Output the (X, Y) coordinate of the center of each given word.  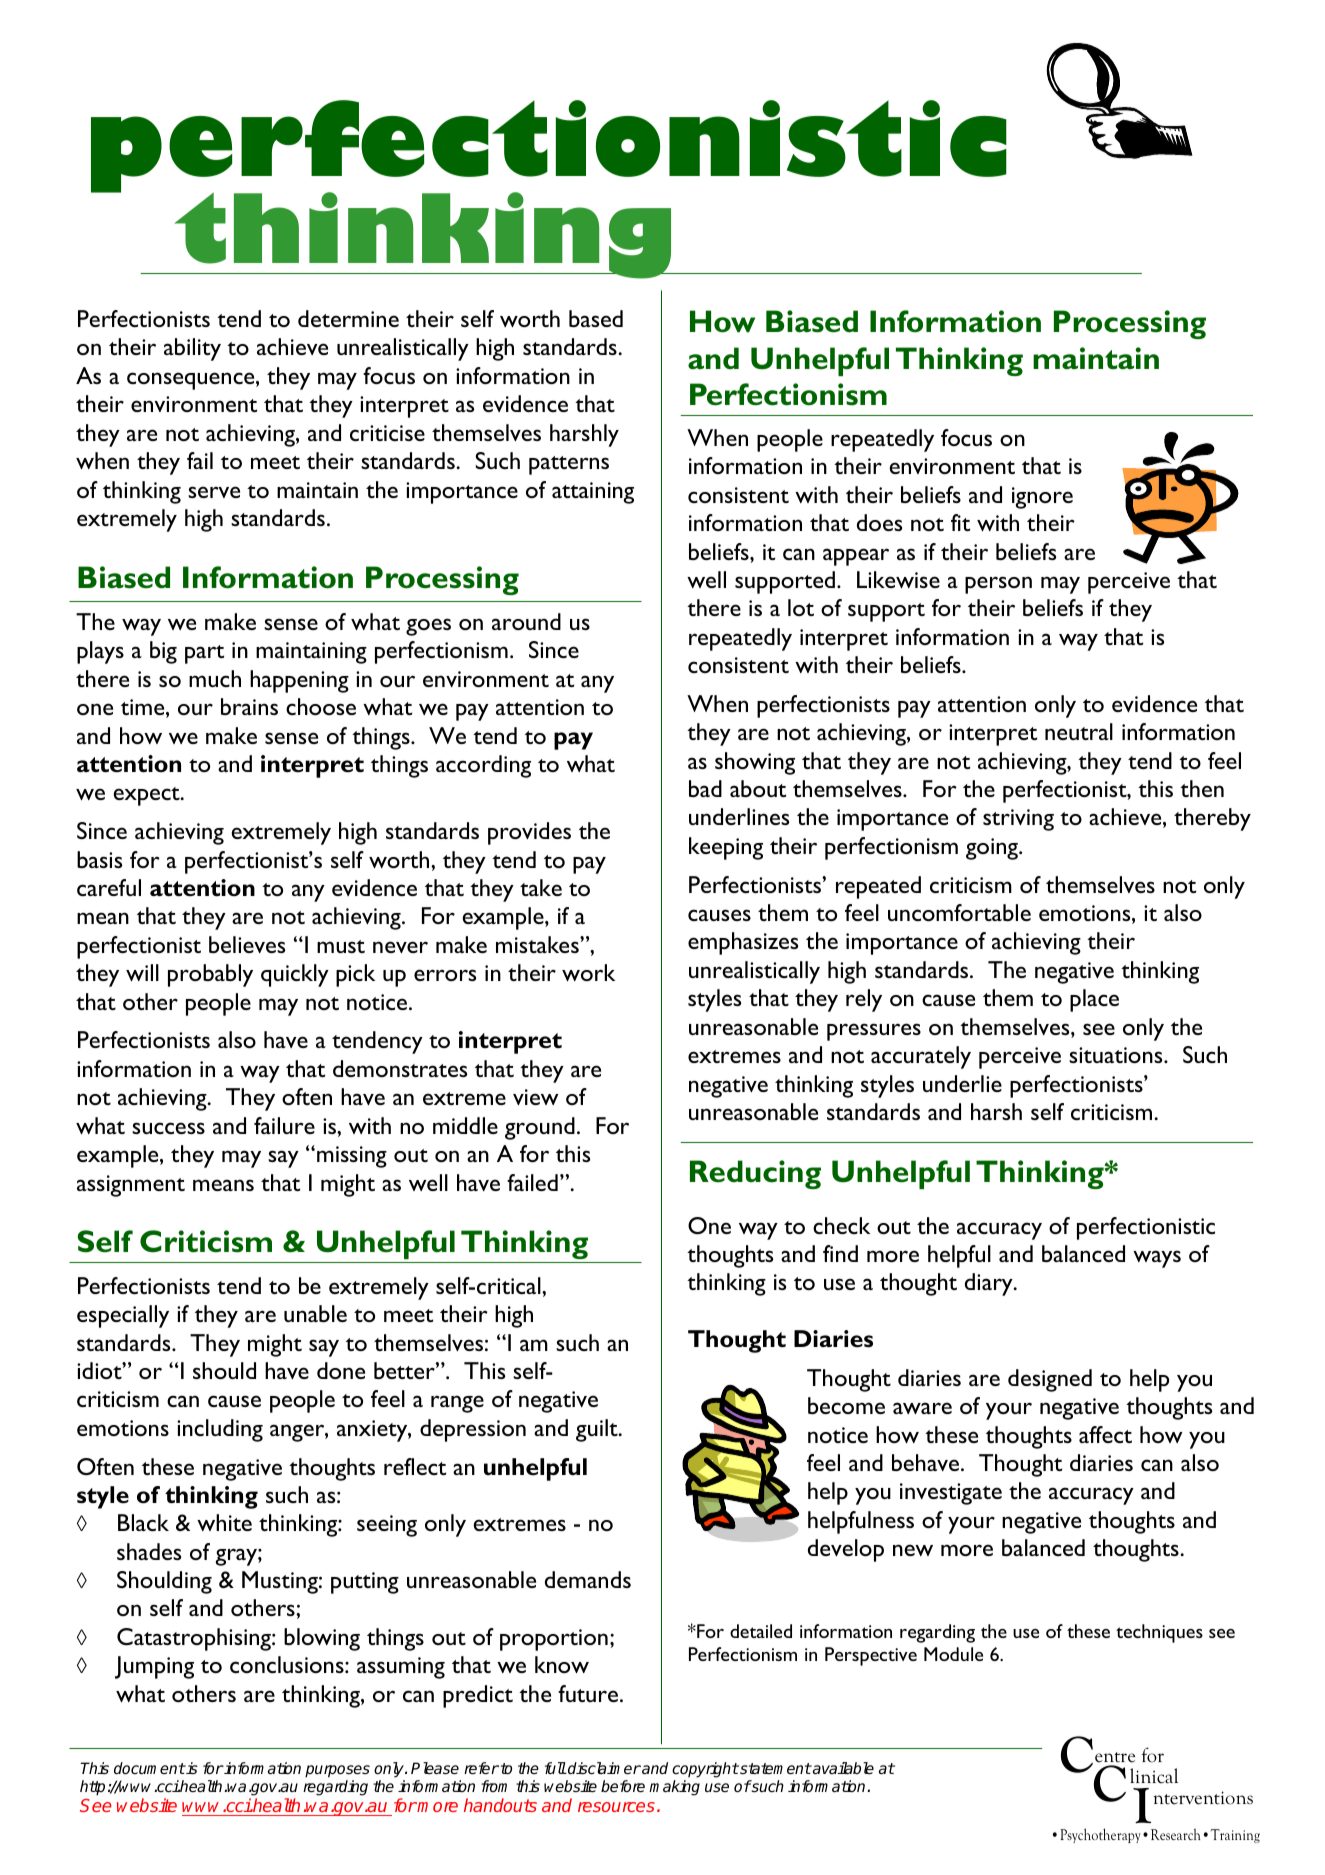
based (596, 318)
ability (192, 349)
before (623, 1786)
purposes (337, 1773)
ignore (1042, 498)
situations (1117, 1055)
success (168, 1128)
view (535, 1097)
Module (953, 1654)
